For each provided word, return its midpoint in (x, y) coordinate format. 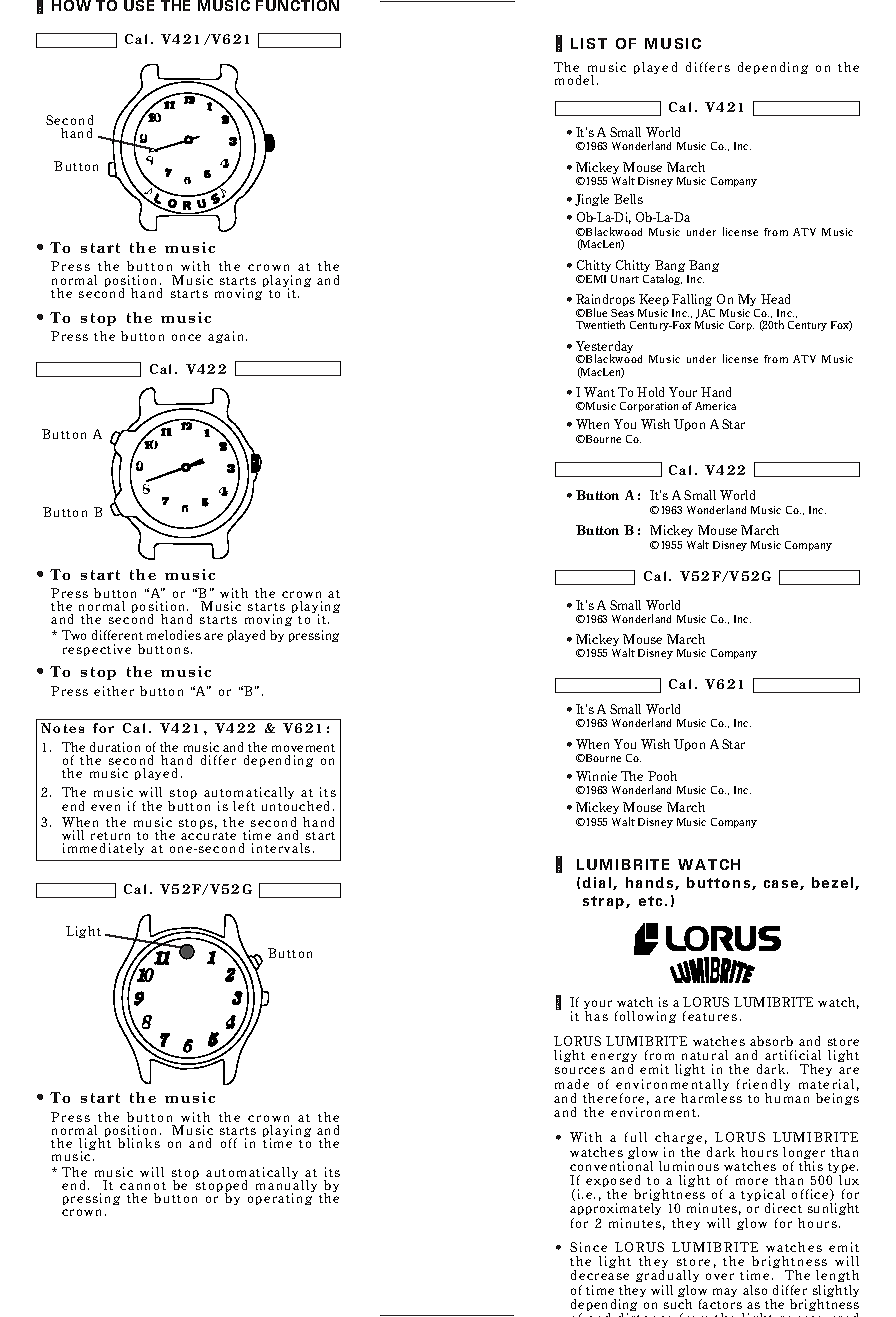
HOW (71, 5)
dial (598, 883)
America (715, 406)
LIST (589, 43)
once (186, 337)
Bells (628, 199)
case (782, 885)
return (110, 836)
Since (588, 1247)
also (755, 1290)
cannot (143, 1186)
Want (599, 392)
